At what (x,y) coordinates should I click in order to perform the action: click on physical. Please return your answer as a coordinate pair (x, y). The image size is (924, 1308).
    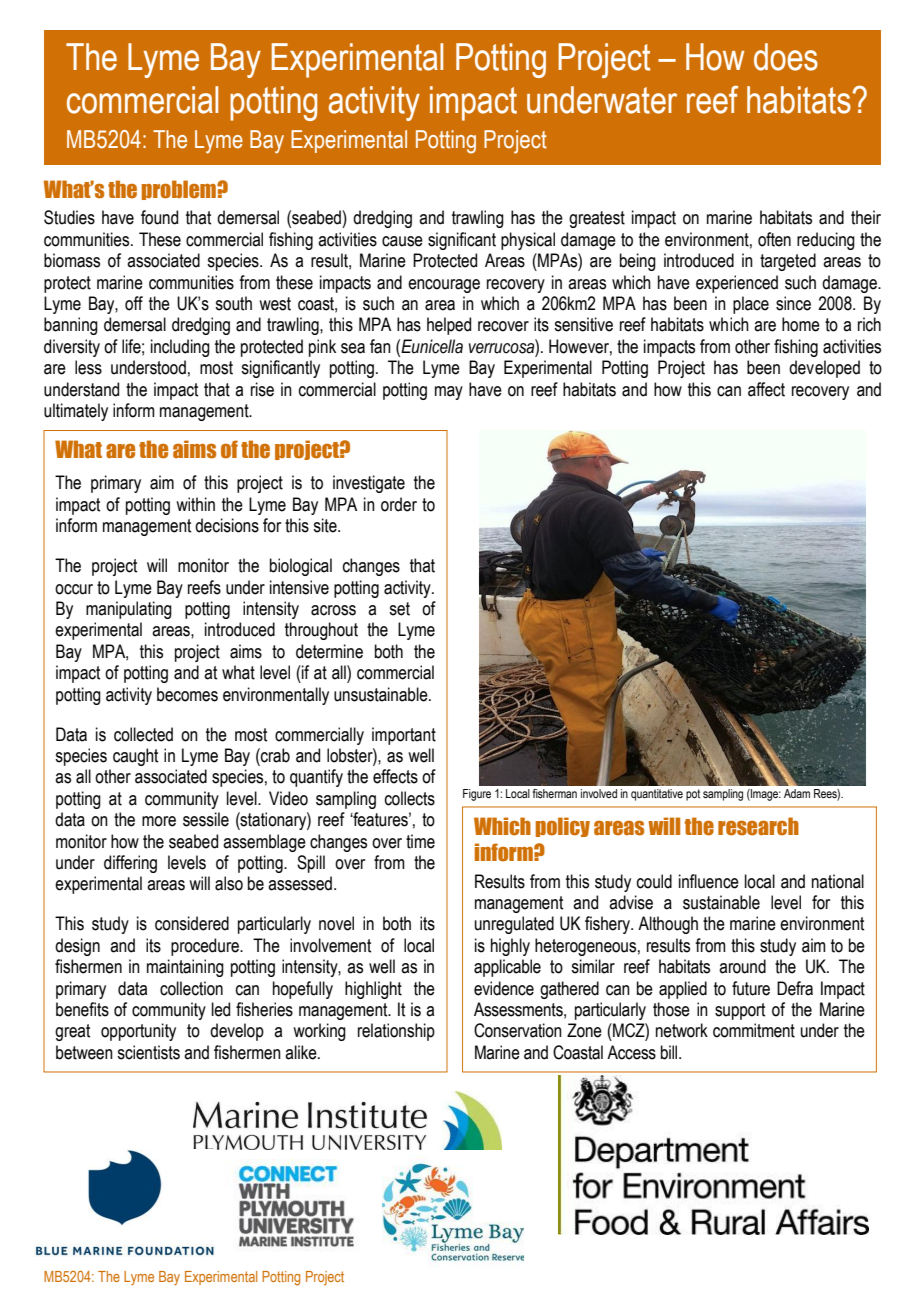
    Looking at the image, I should click on (528, 241).
